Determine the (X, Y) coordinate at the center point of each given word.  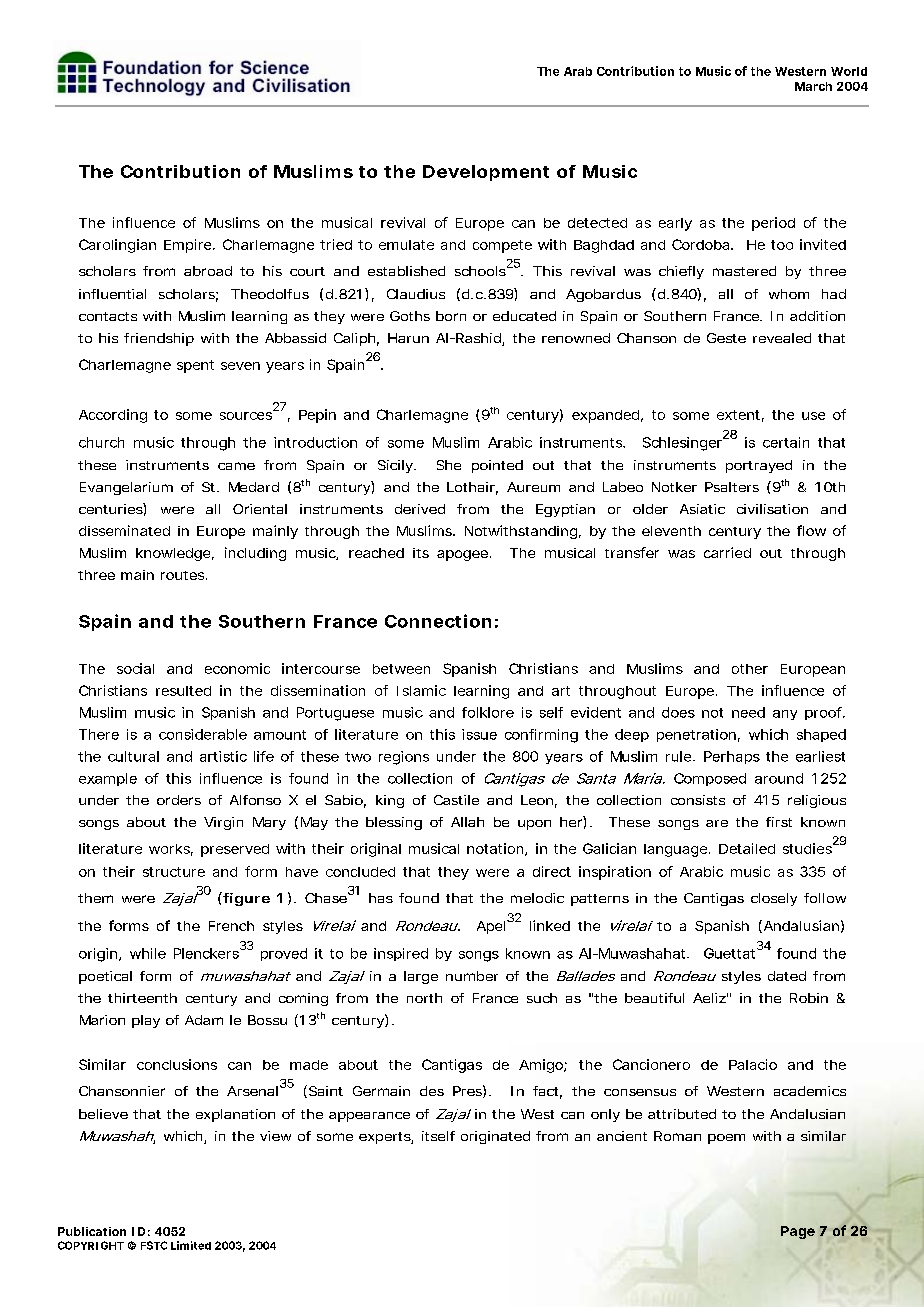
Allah (467, 822)
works (171, 850)
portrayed (759, 466)
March (813, 86)
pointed (497, 466)
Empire (189, 246)
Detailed (747, 848)
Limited (191, 1245)
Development (486, 173)
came (236, 466)
